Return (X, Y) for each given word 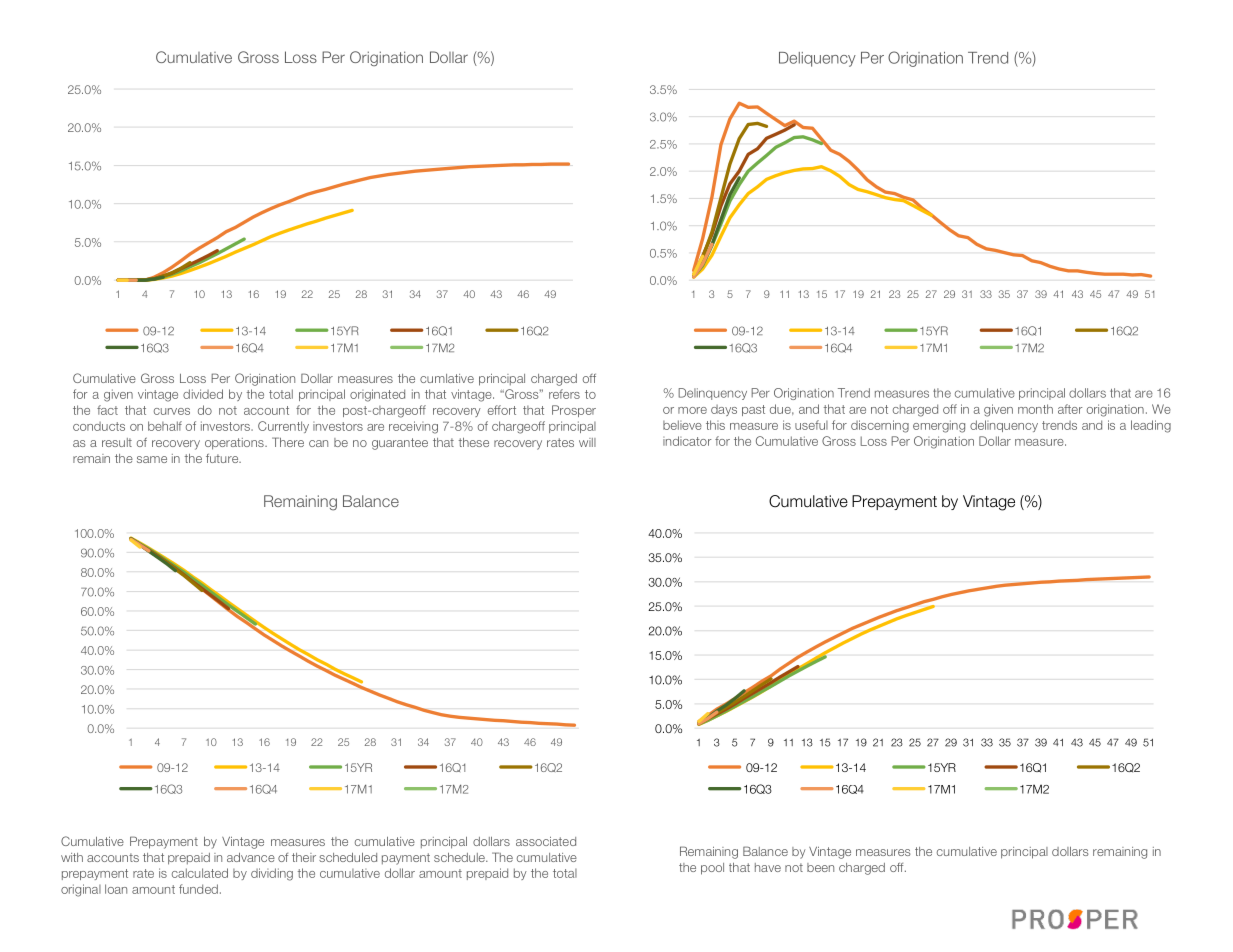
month (1035, 409)
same (152, 459)
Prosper (574, 411)
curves (172, 411)
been (820, 867)
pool (712, 869)
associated (546, 841)
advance (251, 857)
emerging (939, 426)
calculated (200, 873)
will (587, 442)
